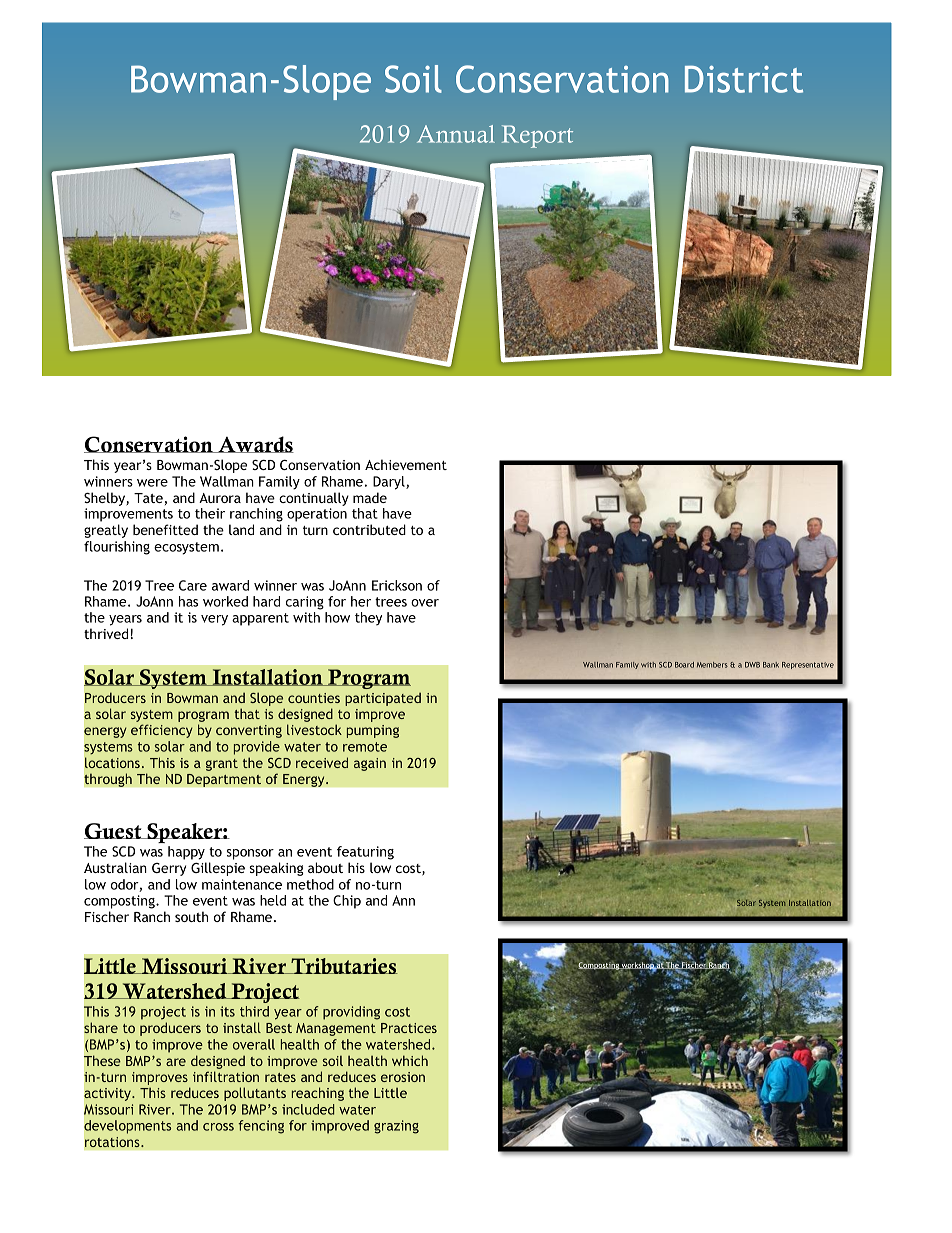 This screenshot has width=952, height=1233. What do you see at coordinates (744, 79) in the screenshot?
I see `District` at bounding box center [744, 79].
